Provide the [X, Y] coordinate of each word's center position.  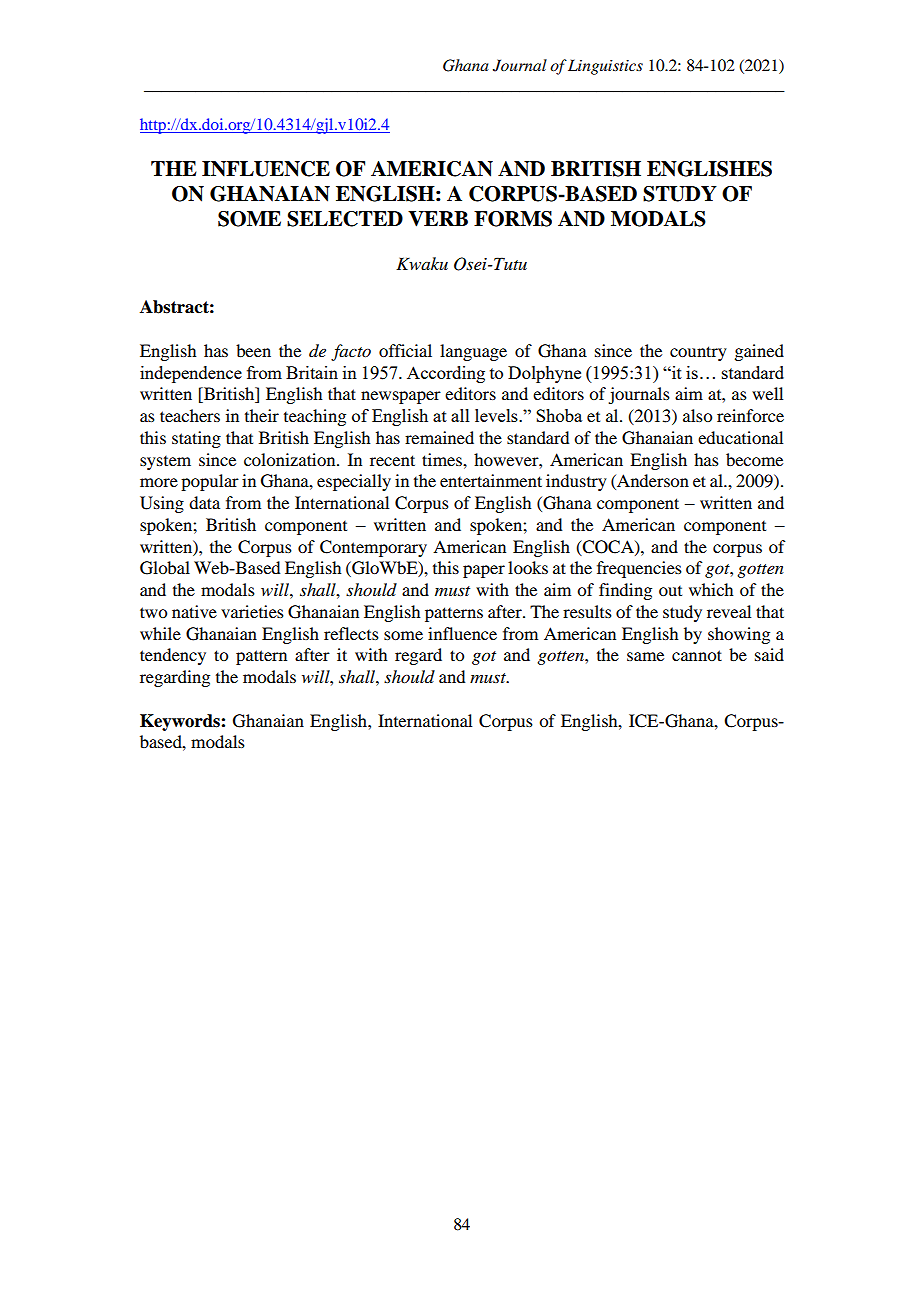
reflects [351, 633]
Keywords [181, 722]
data [204, 502]
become [754, 459]
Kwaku [422, 263]
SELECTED [345, 219]
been [253, 350]
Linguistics [605, 67]
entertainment [491, 480]
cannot [697, 655]
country [698, 353]
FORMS [513, 219]
